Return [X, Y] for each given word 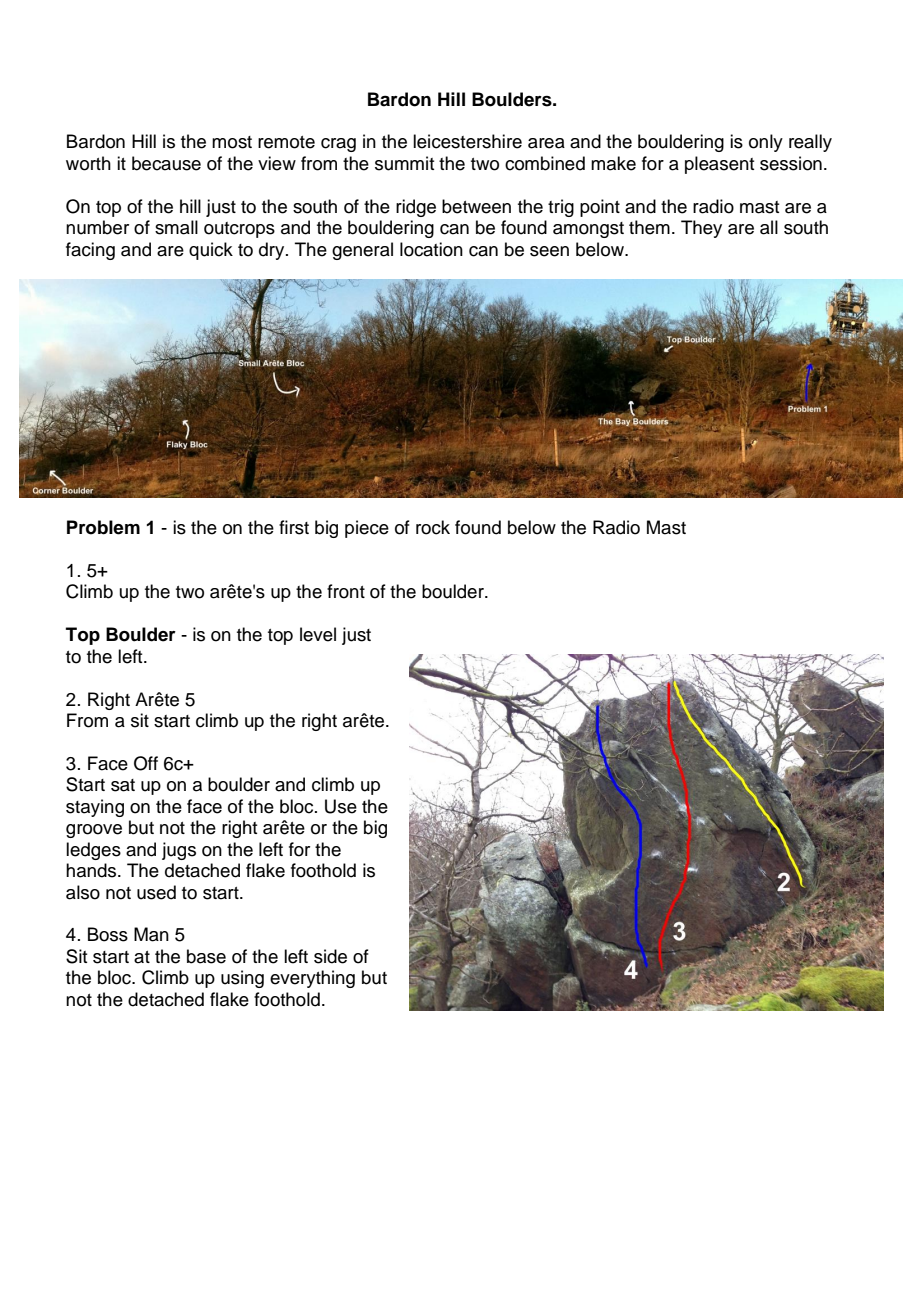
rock [433, 527]
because [166, 163]
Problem [103, 527]
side [330, 956]
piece [367, 529]
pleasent [719, 165]
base [206, 956]
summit [404, 163]
